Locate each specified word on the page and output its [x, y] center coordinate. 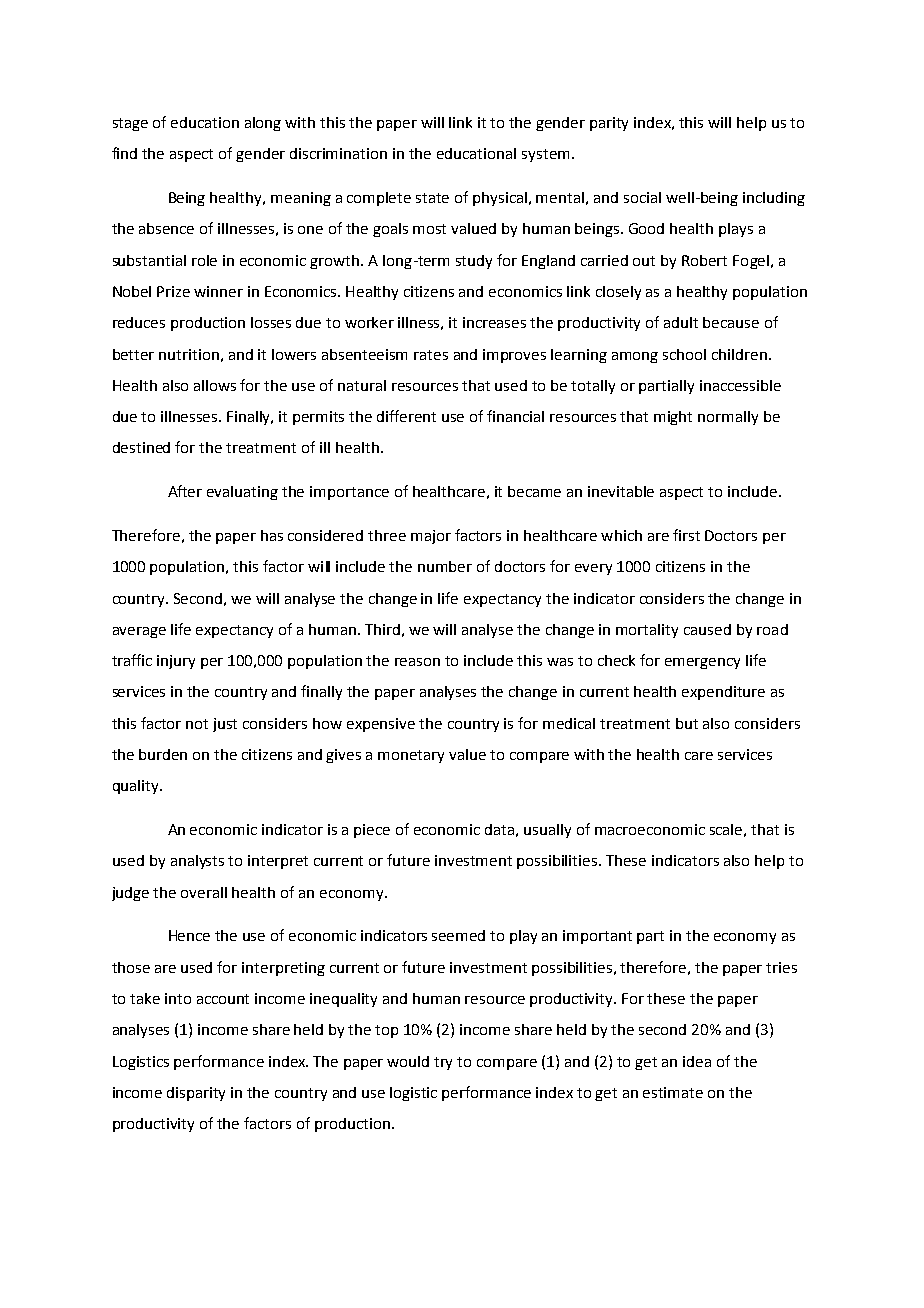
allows [215, 385]
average [139, 632]
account [223, 999]
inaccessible [740, 385]
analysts [197, 862]
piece [372, 831]
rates [431, 355]
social [642, 197]
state [432, 198]
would [408, 1061]
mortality [647, 631]
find [124, 153]
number [445, 566]
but [687, 723]
